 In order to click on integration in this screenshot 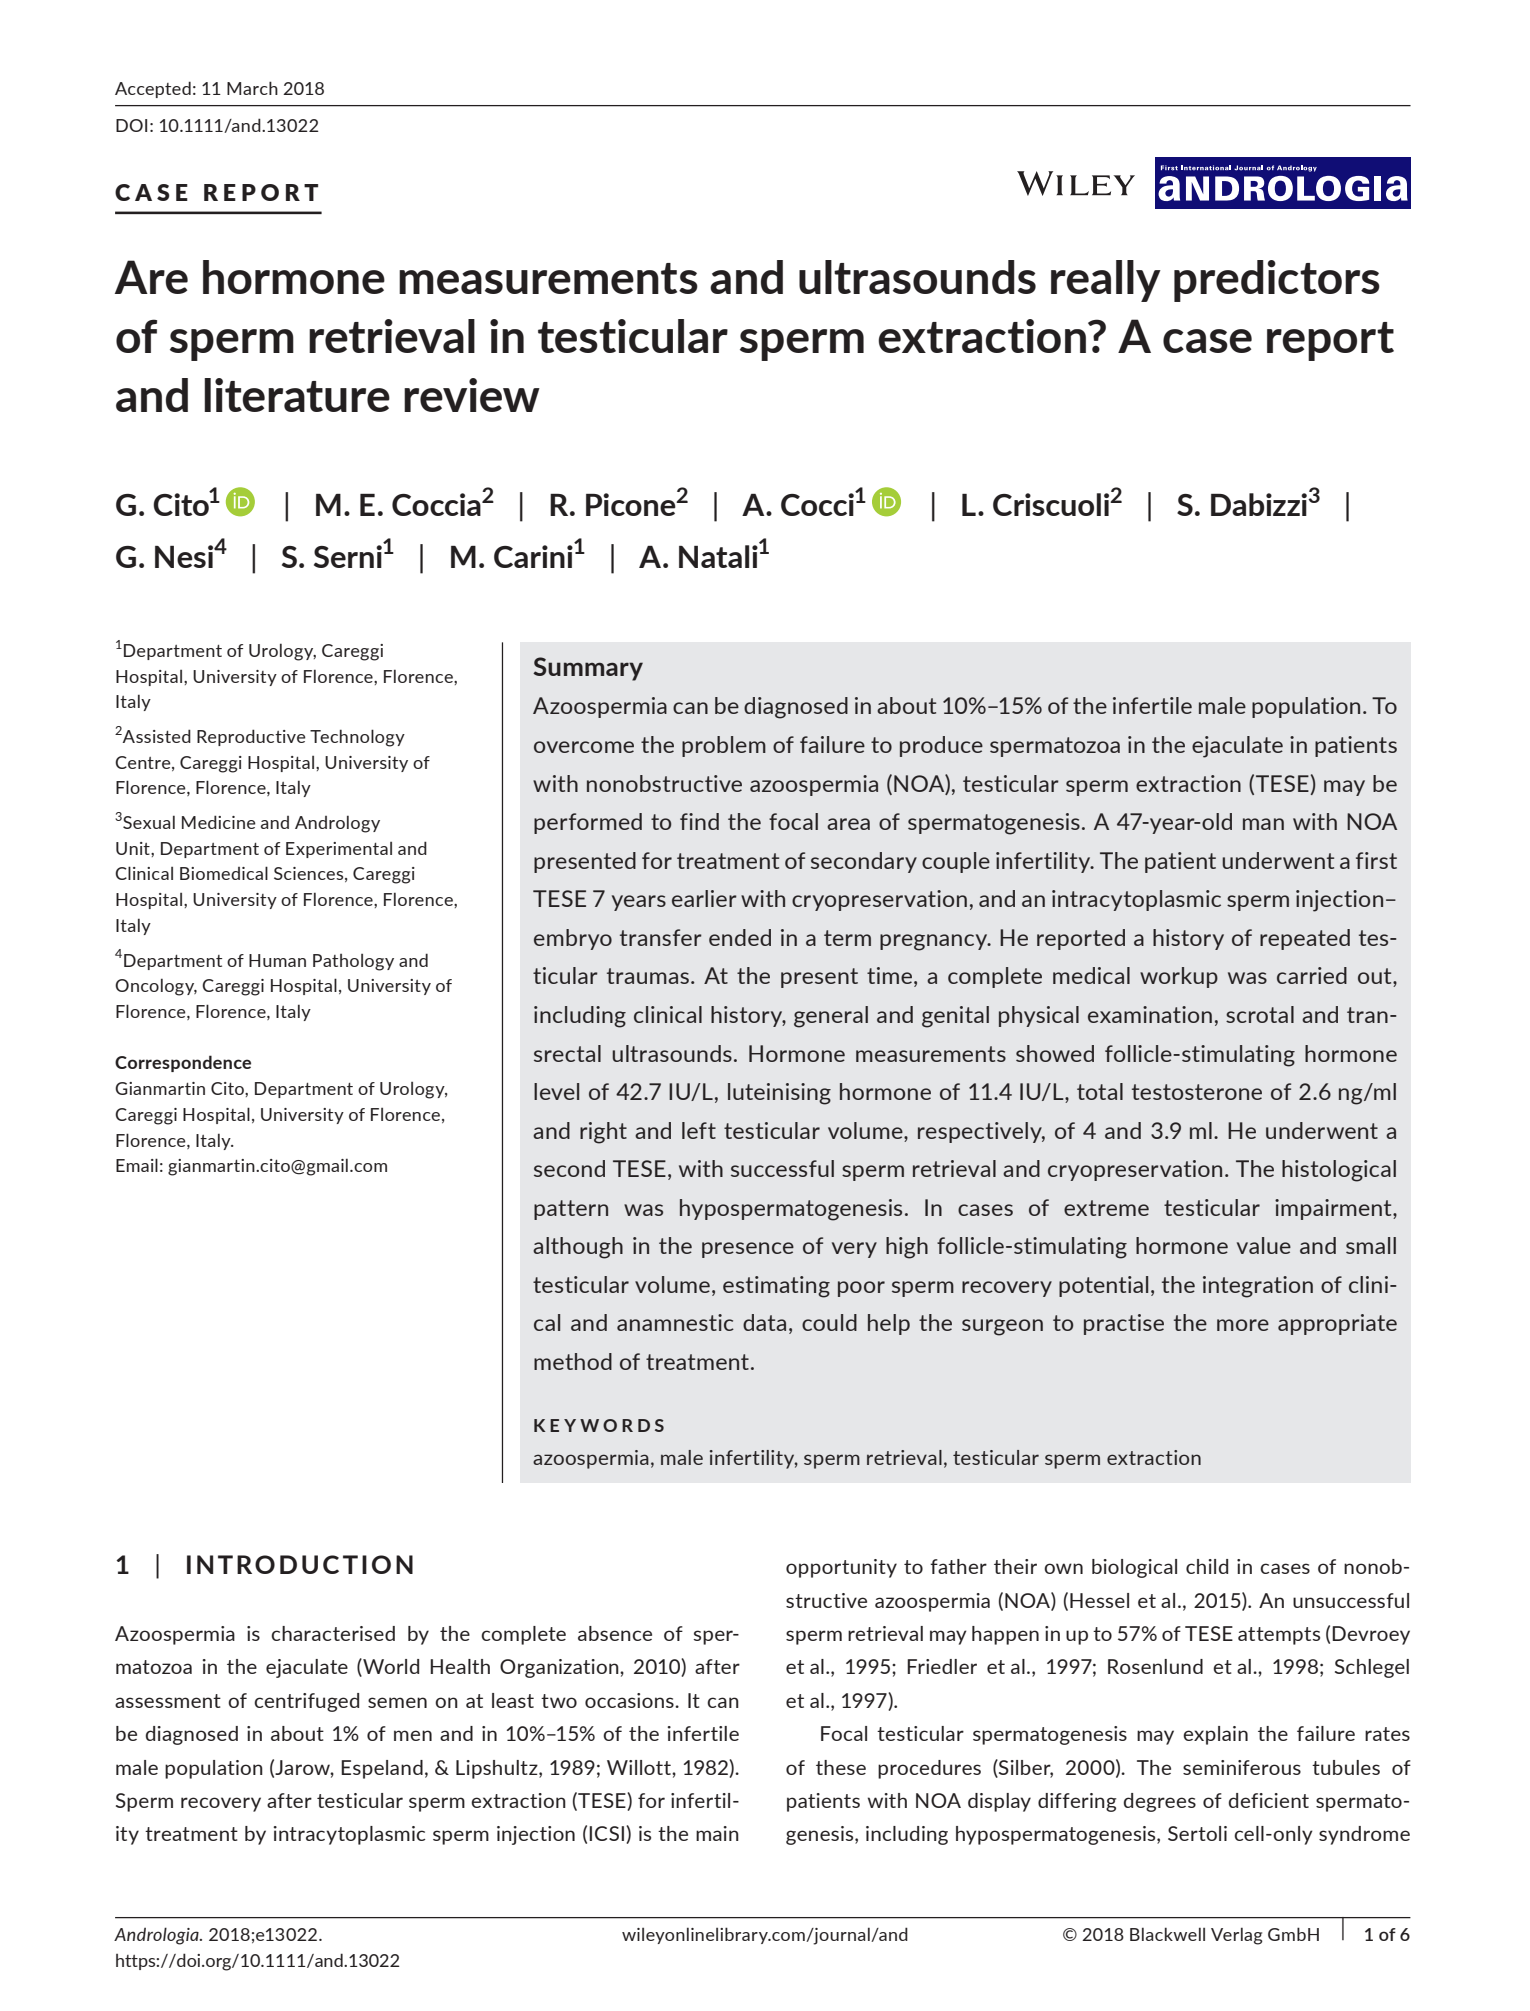, I will do `click(1258, 1287)`.
